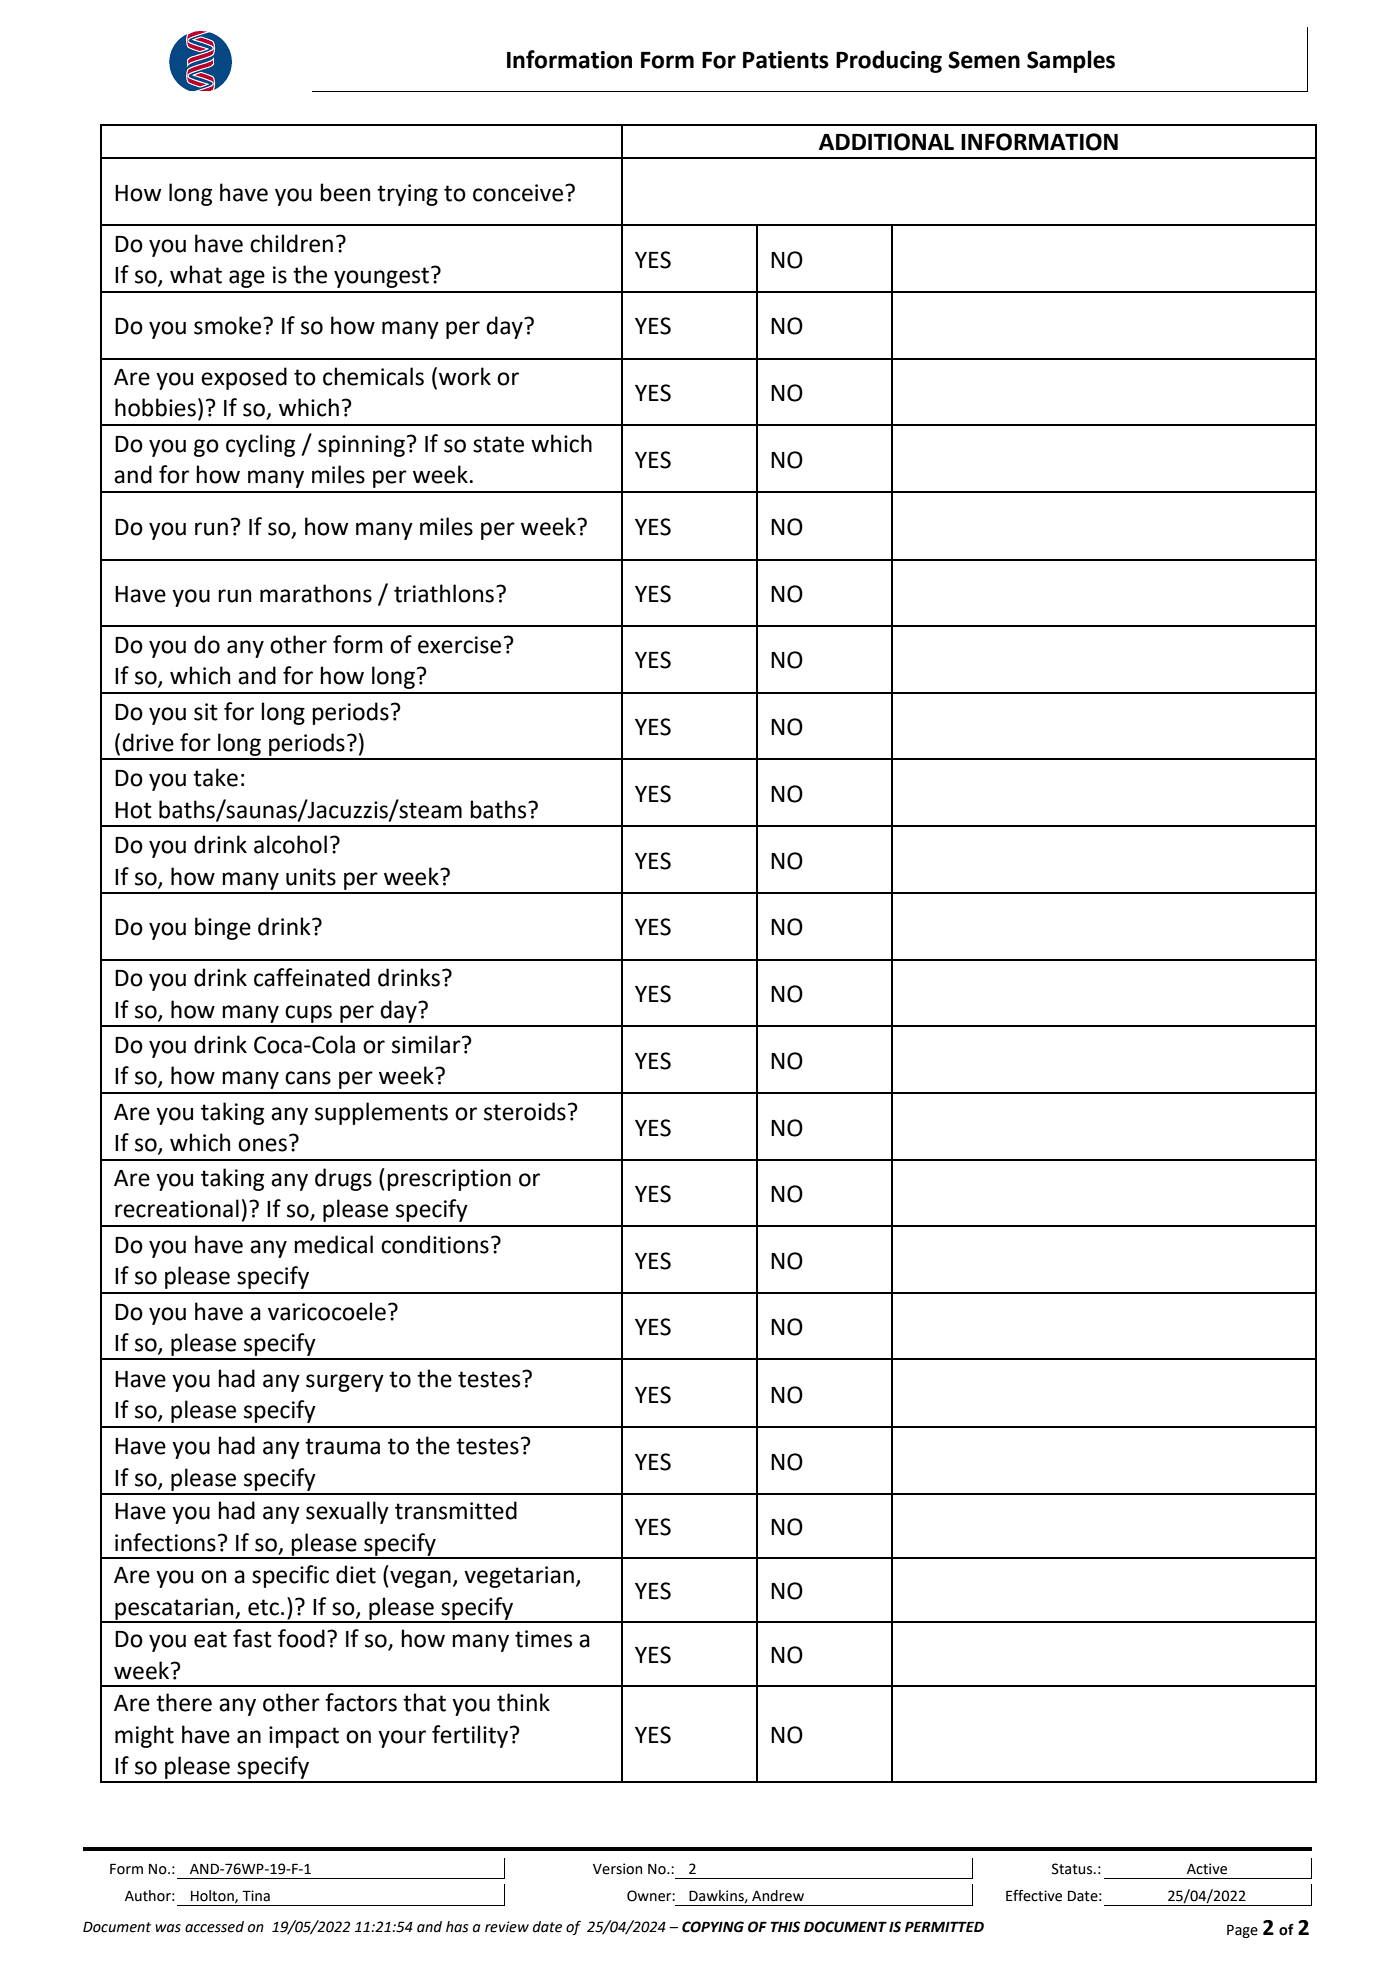 This document has height=1969, width=1392. Describe the element at coordinates (1071, 61) in the document. I see `Samples` at that location.
